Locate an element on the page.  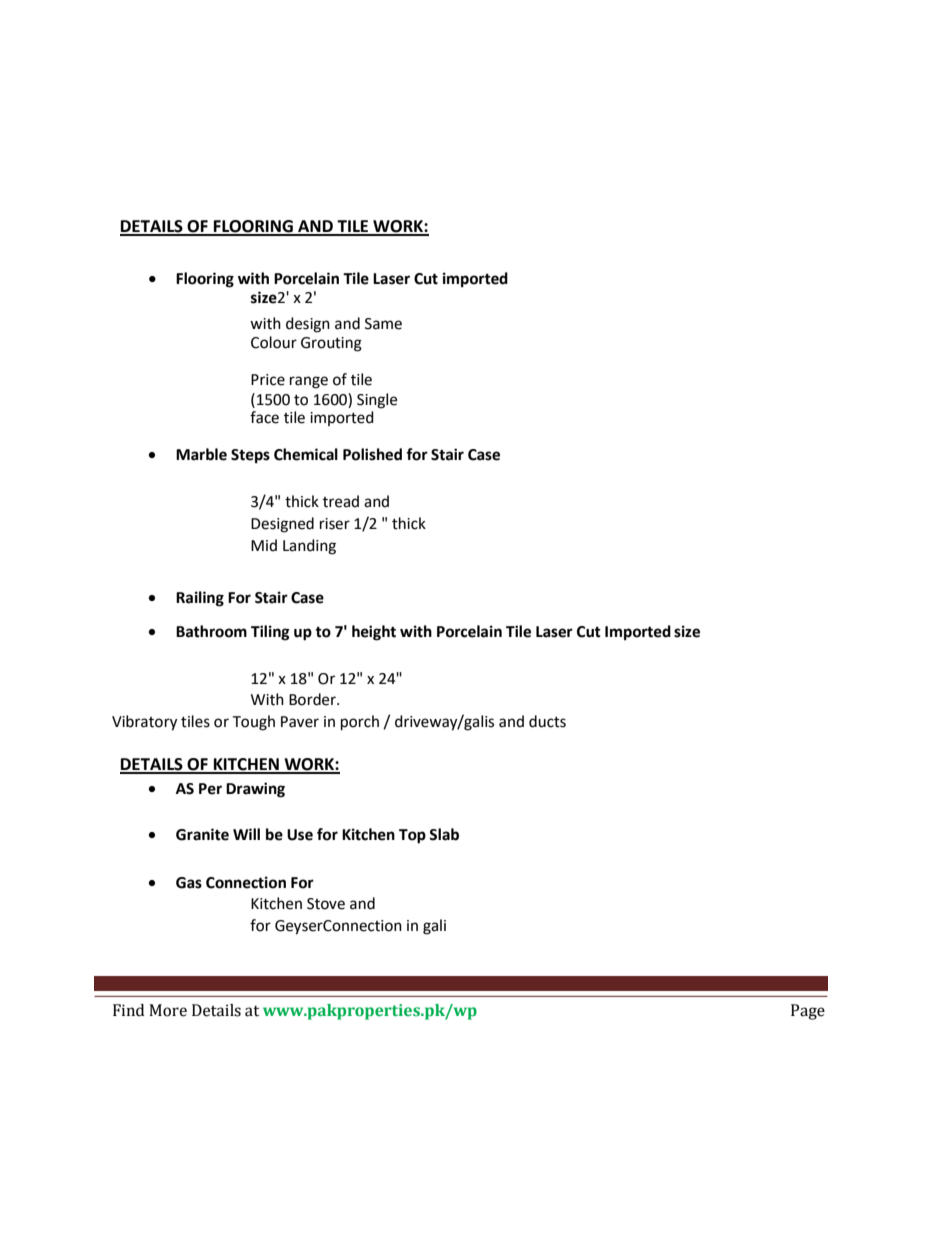
tread is located at coordinates (341, 501).
